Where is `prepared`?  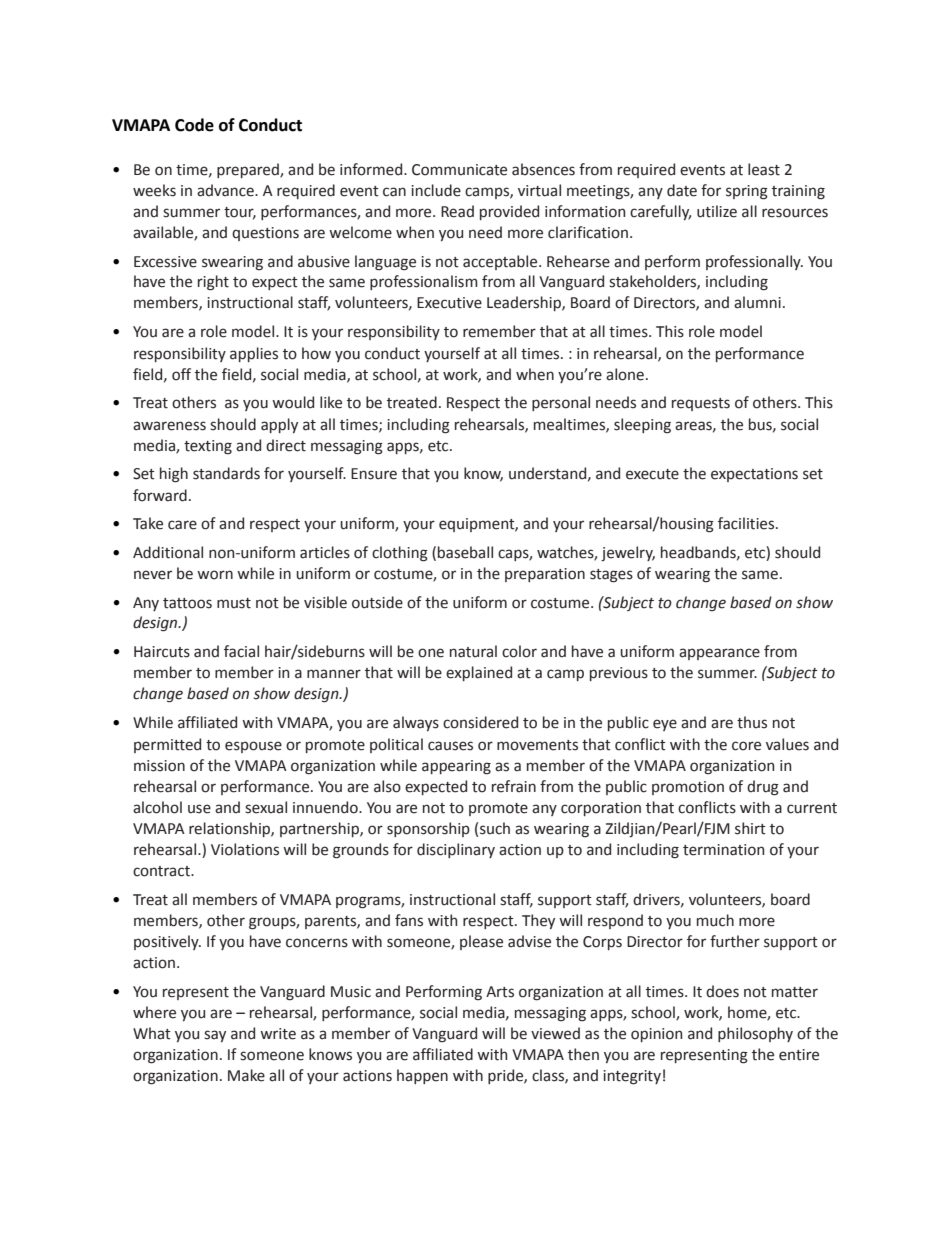 prepared is located at coordinates (249, 170).
